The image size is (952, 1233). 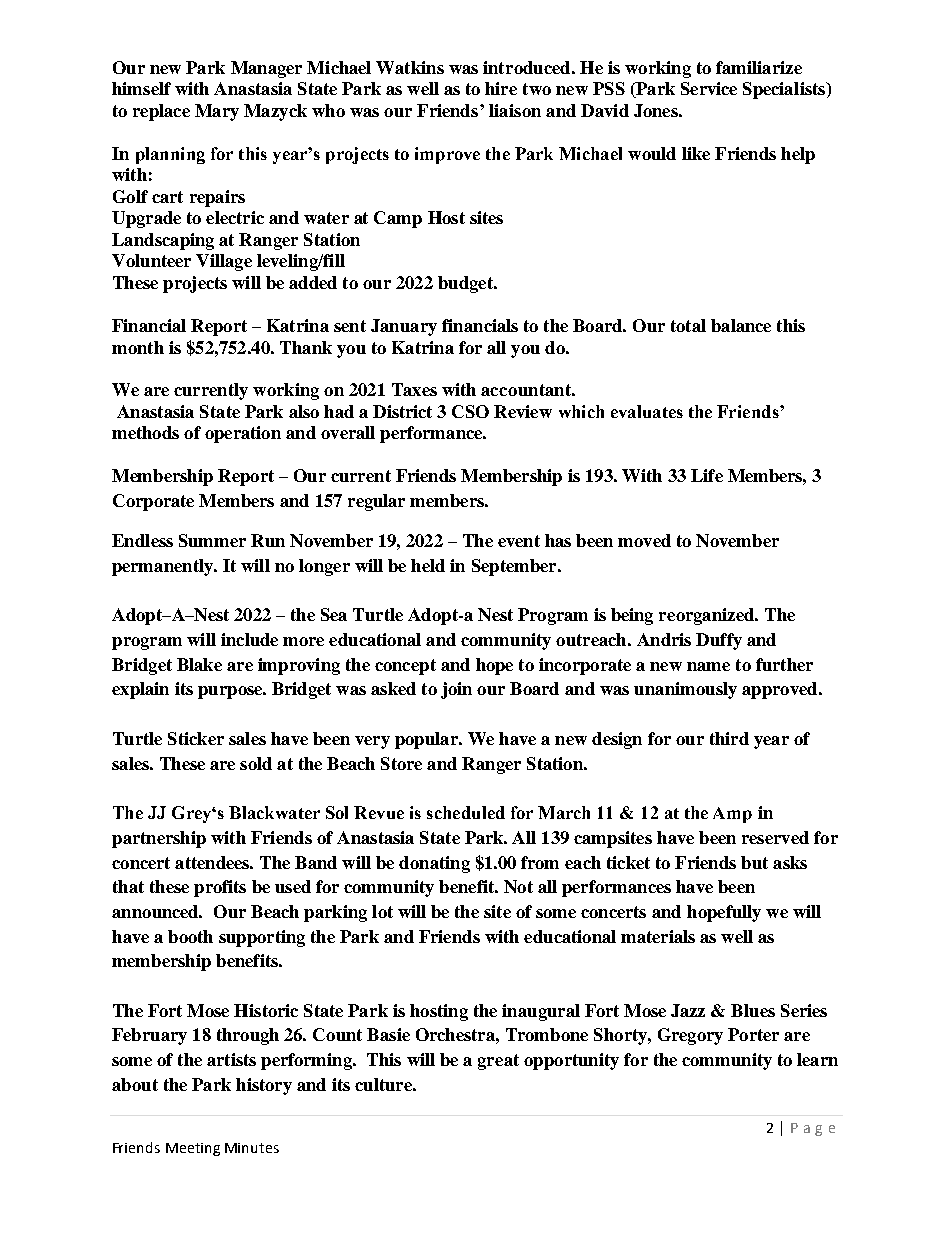 I want to click on Meeting, so click(x=193, y=1149).
